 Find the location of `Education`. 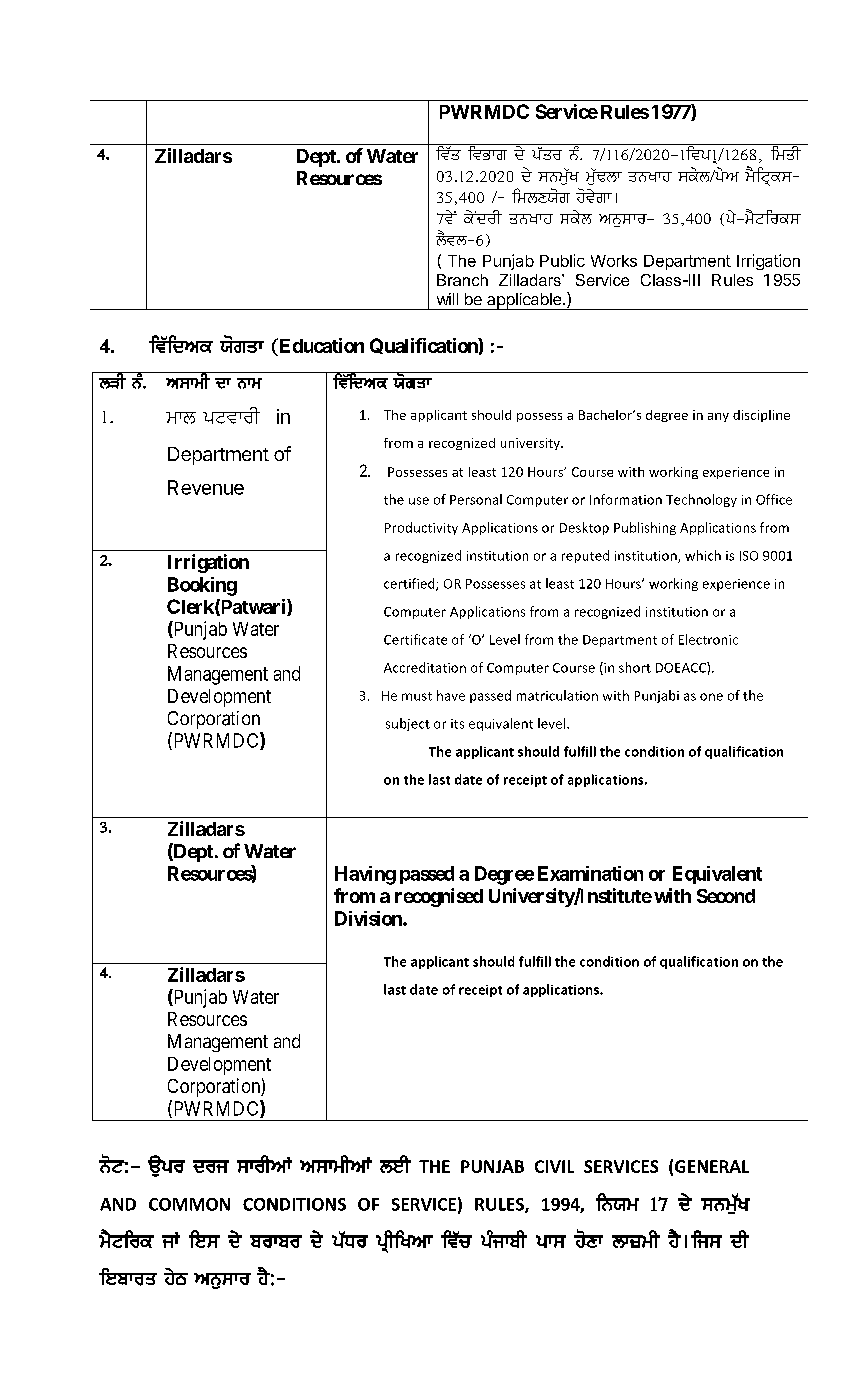

Education is located at coordinates (320, 345).
